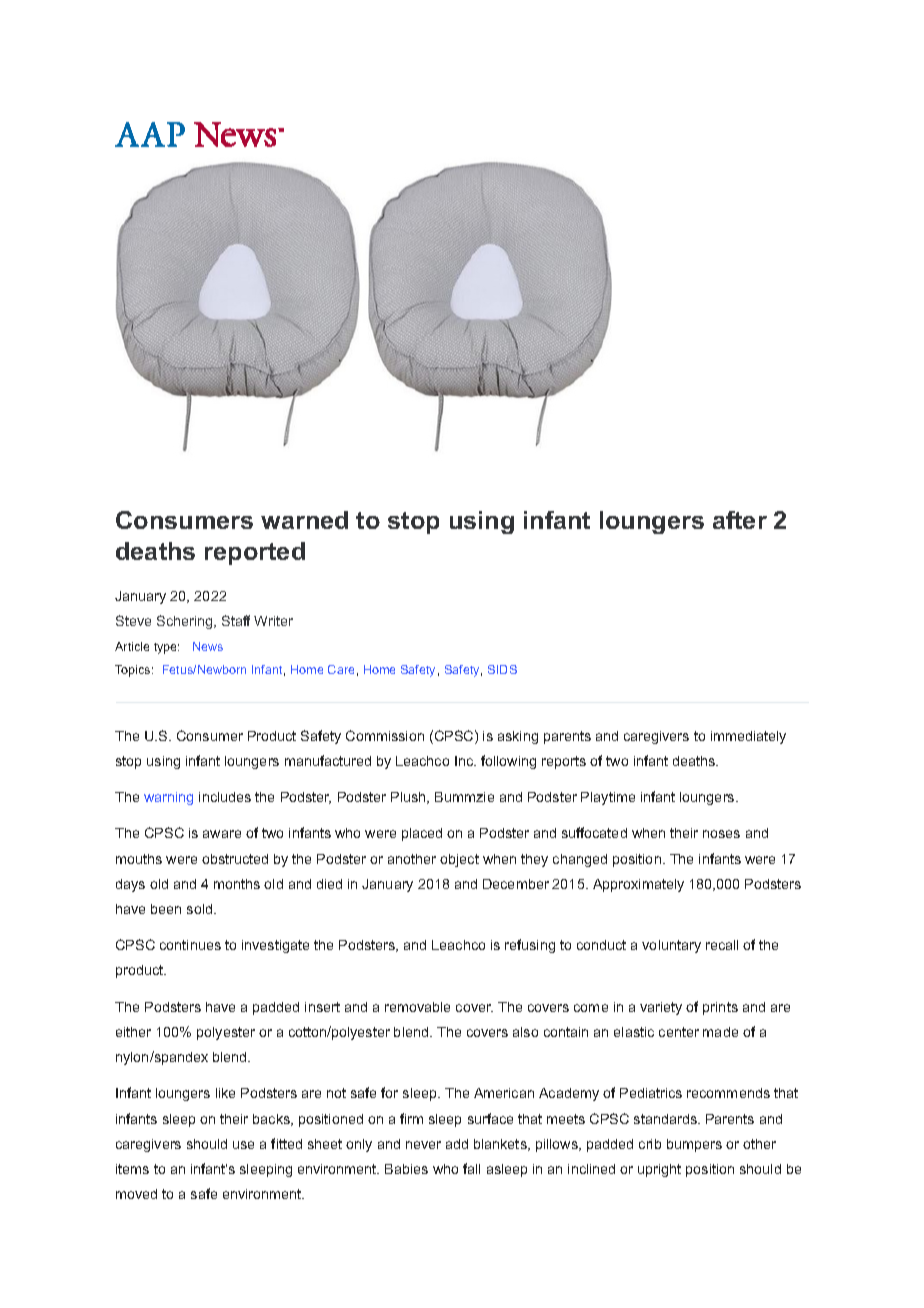  I want to click on after, so click(740, 520).
